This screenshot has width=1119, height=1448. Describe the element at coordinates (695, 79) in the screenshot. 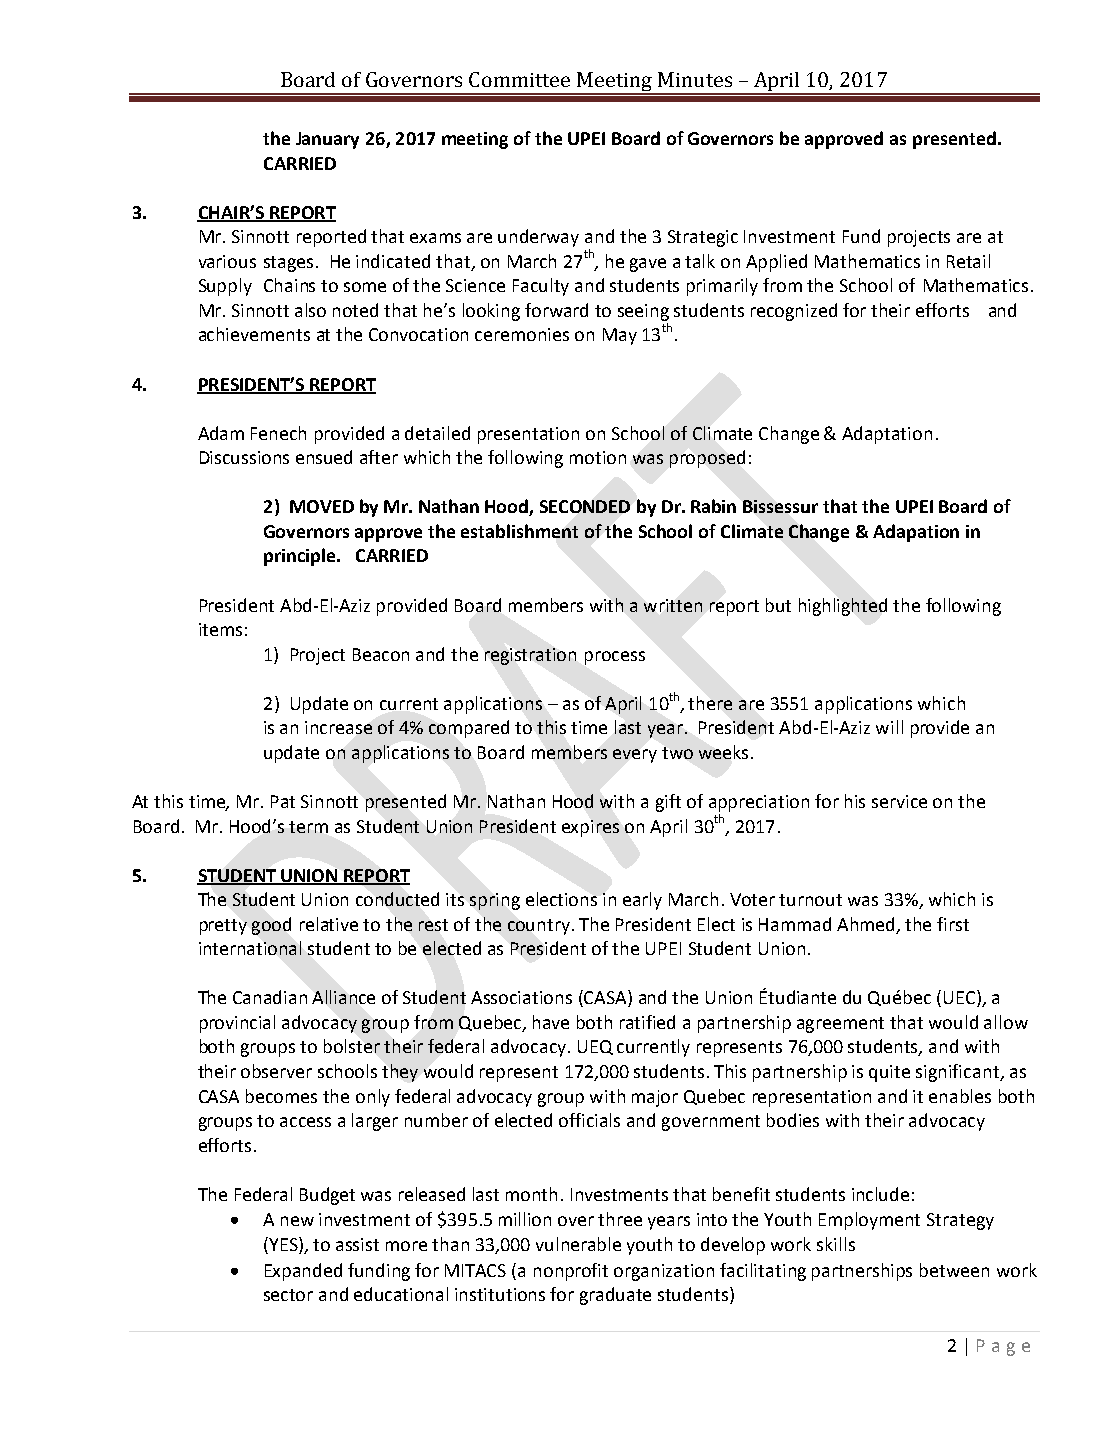

I see `Minutes` at that location.
